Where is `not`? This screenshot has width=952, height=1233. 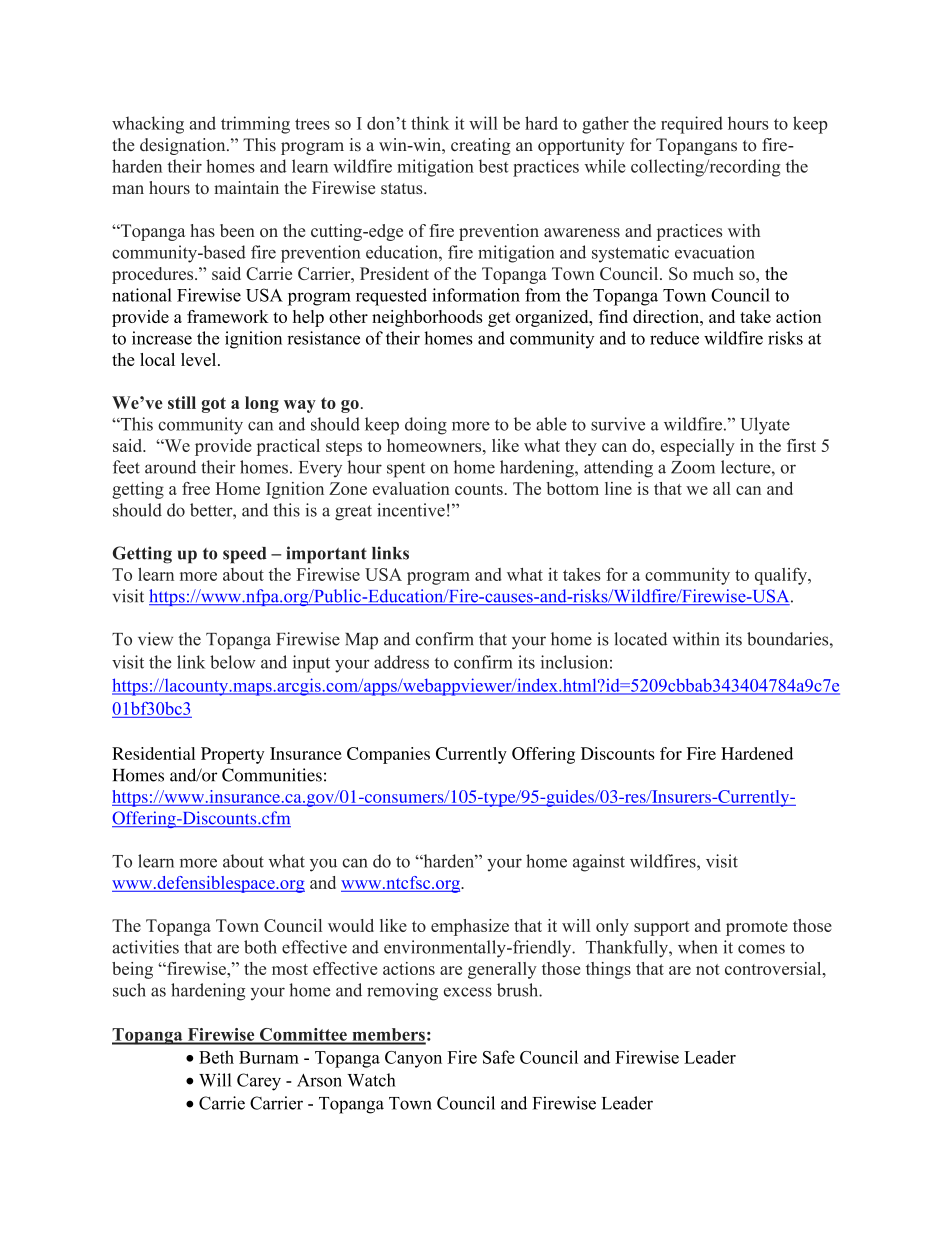
not is located at coordinates (708, 969).
